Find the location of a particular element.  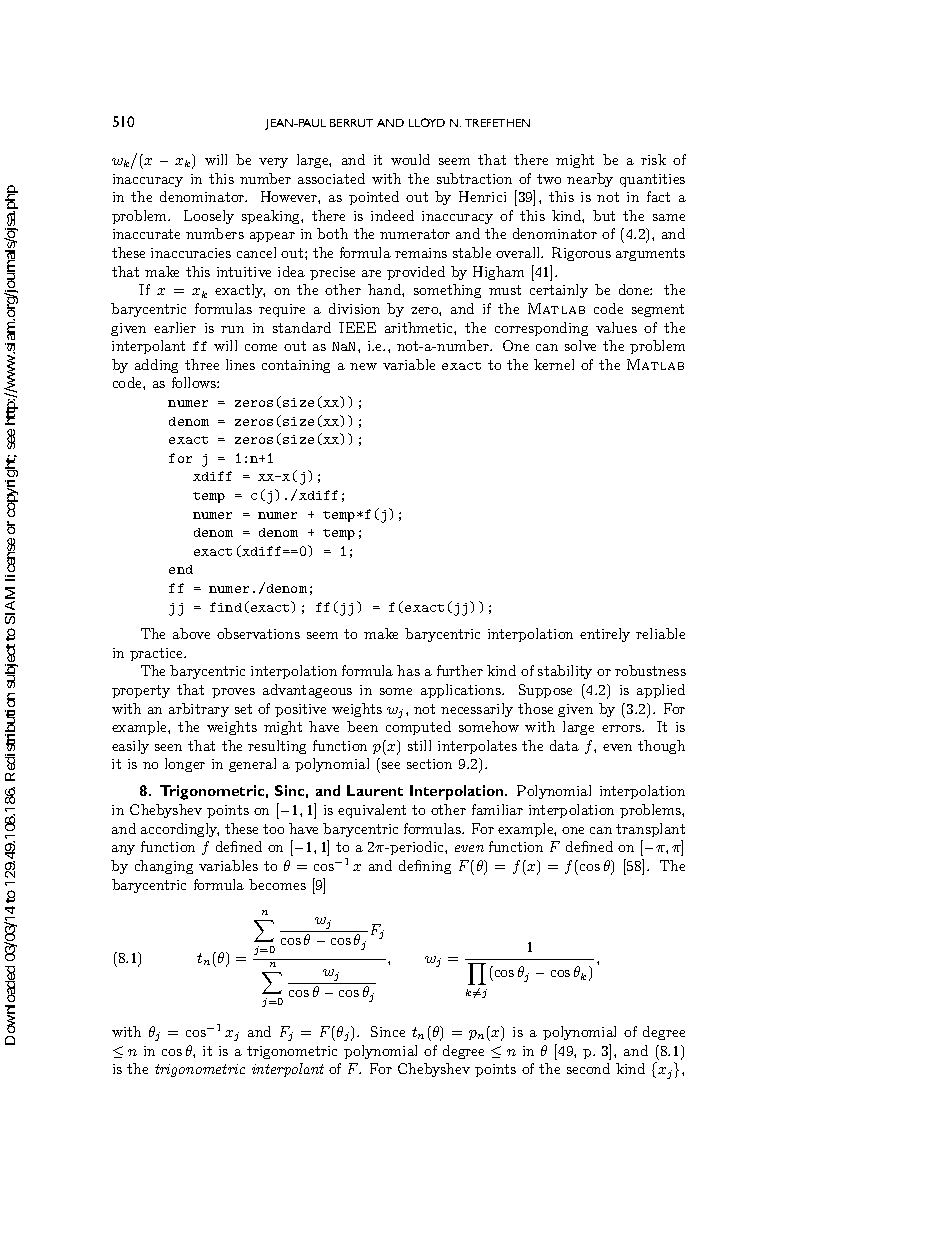

transplant is located at coordinates (650, 830).
